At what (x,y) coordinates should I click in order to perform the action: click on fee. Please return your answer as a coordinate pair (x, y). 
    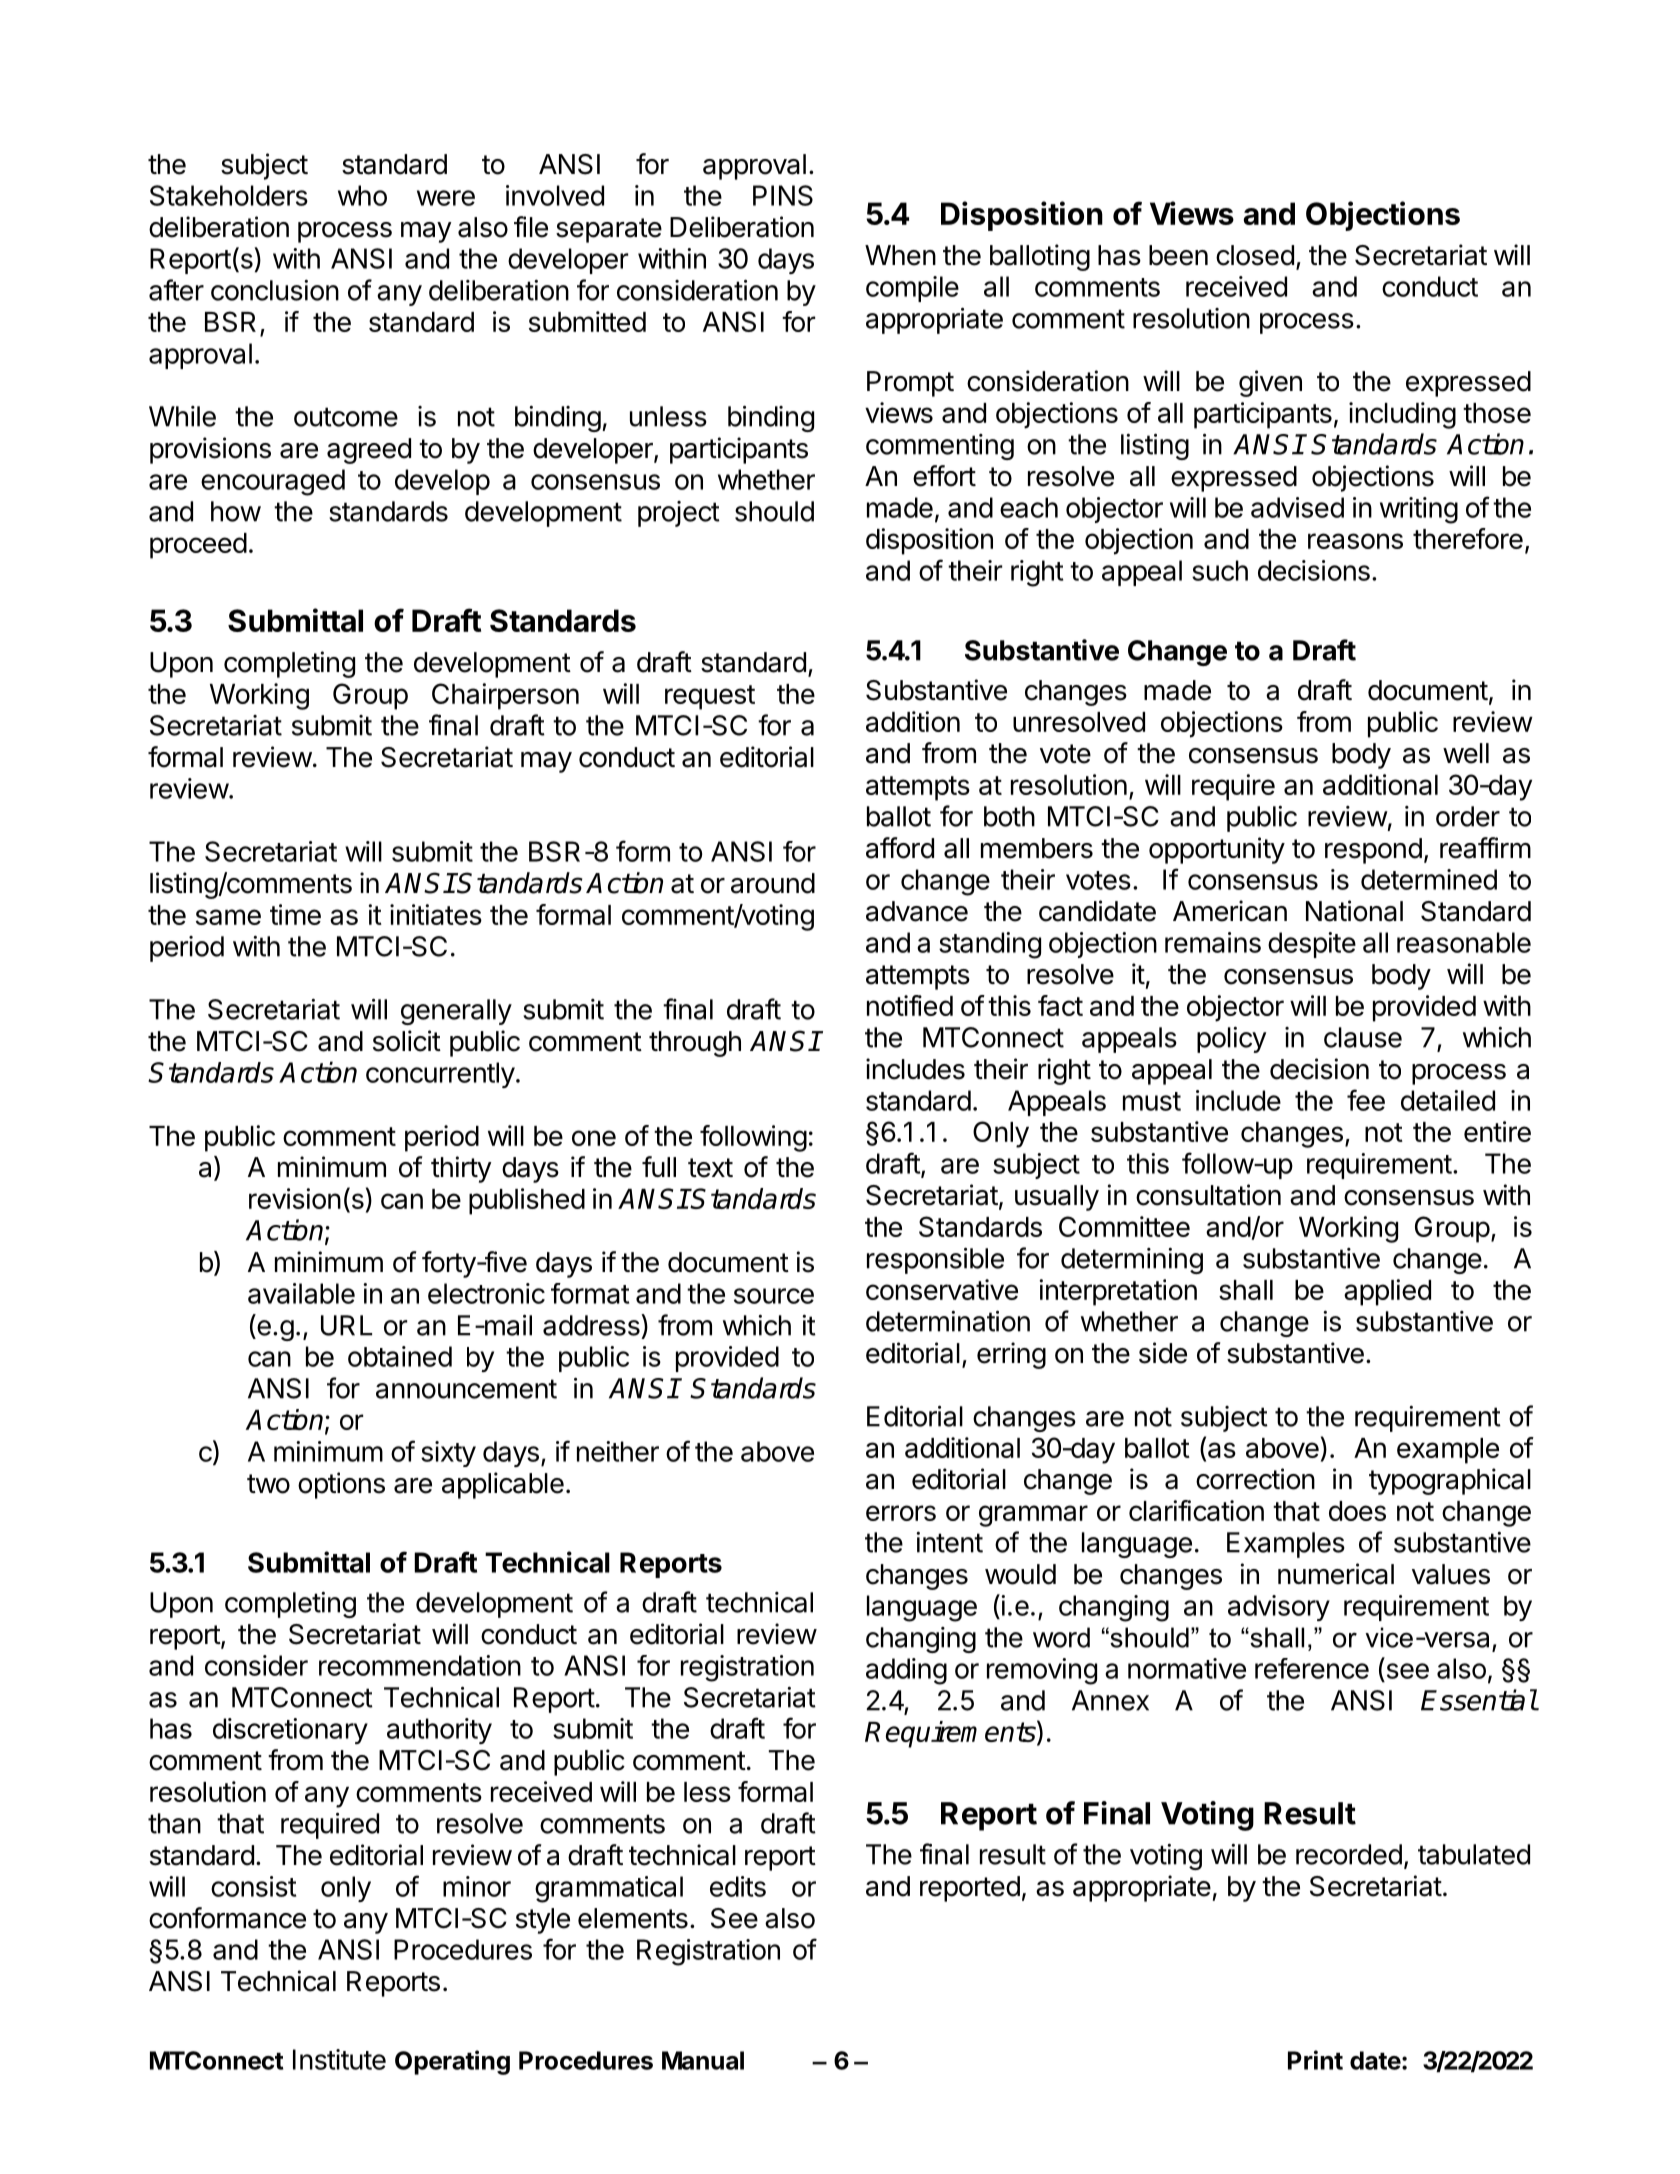
    Looking at the image, I should click on (1366, 1100).
